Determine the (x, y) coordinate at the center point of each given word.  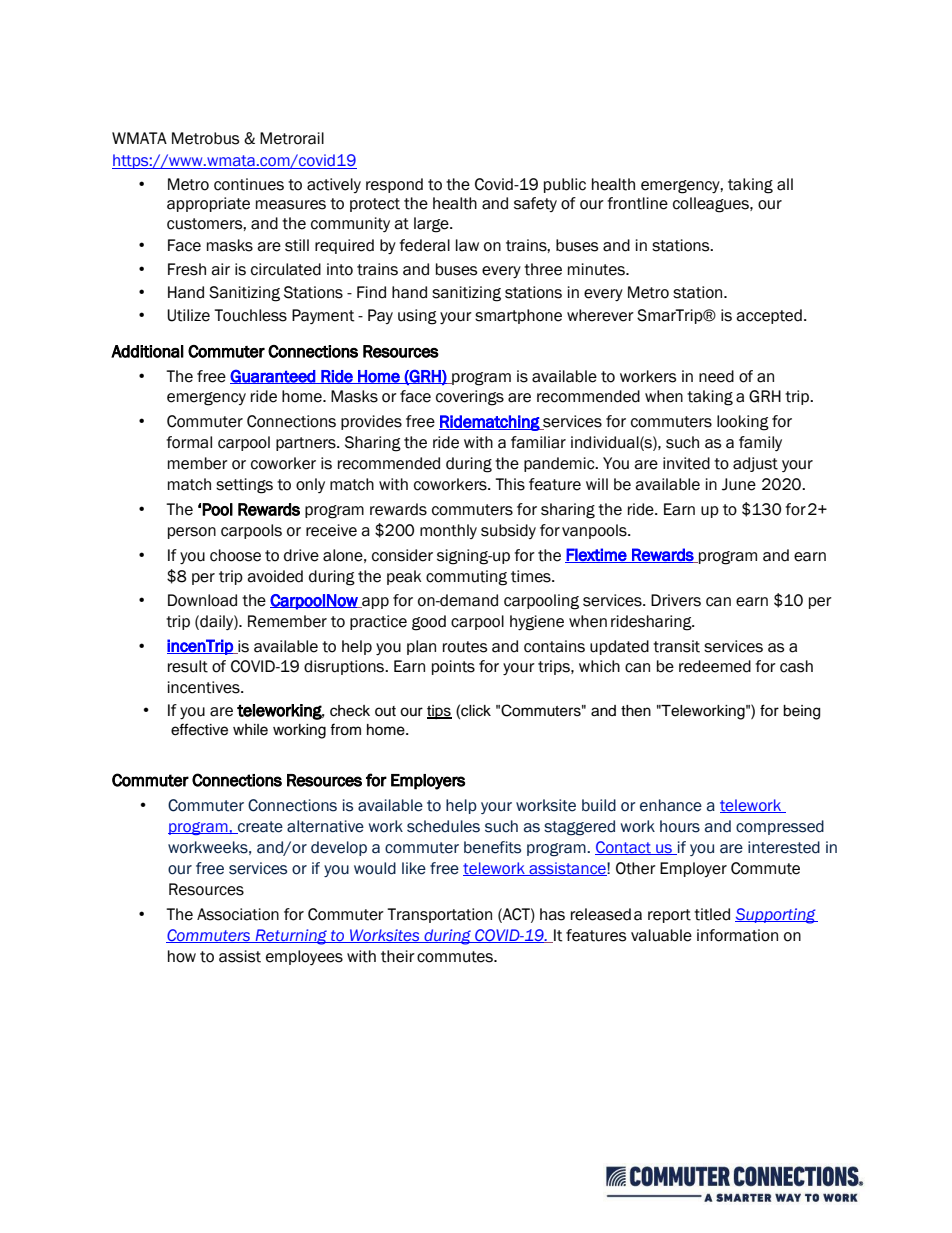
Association (238, 914)
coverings (470, 398)
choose (235, 555)
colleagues (712, 205)
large (432, 225)
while (250, 730)
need (716, 376)
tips (439, 712)
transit (676, 646)
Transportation (439, 915)
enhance (671, 805)
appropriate (208, 204)
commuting (466, 578)
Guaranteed (273, 377)
